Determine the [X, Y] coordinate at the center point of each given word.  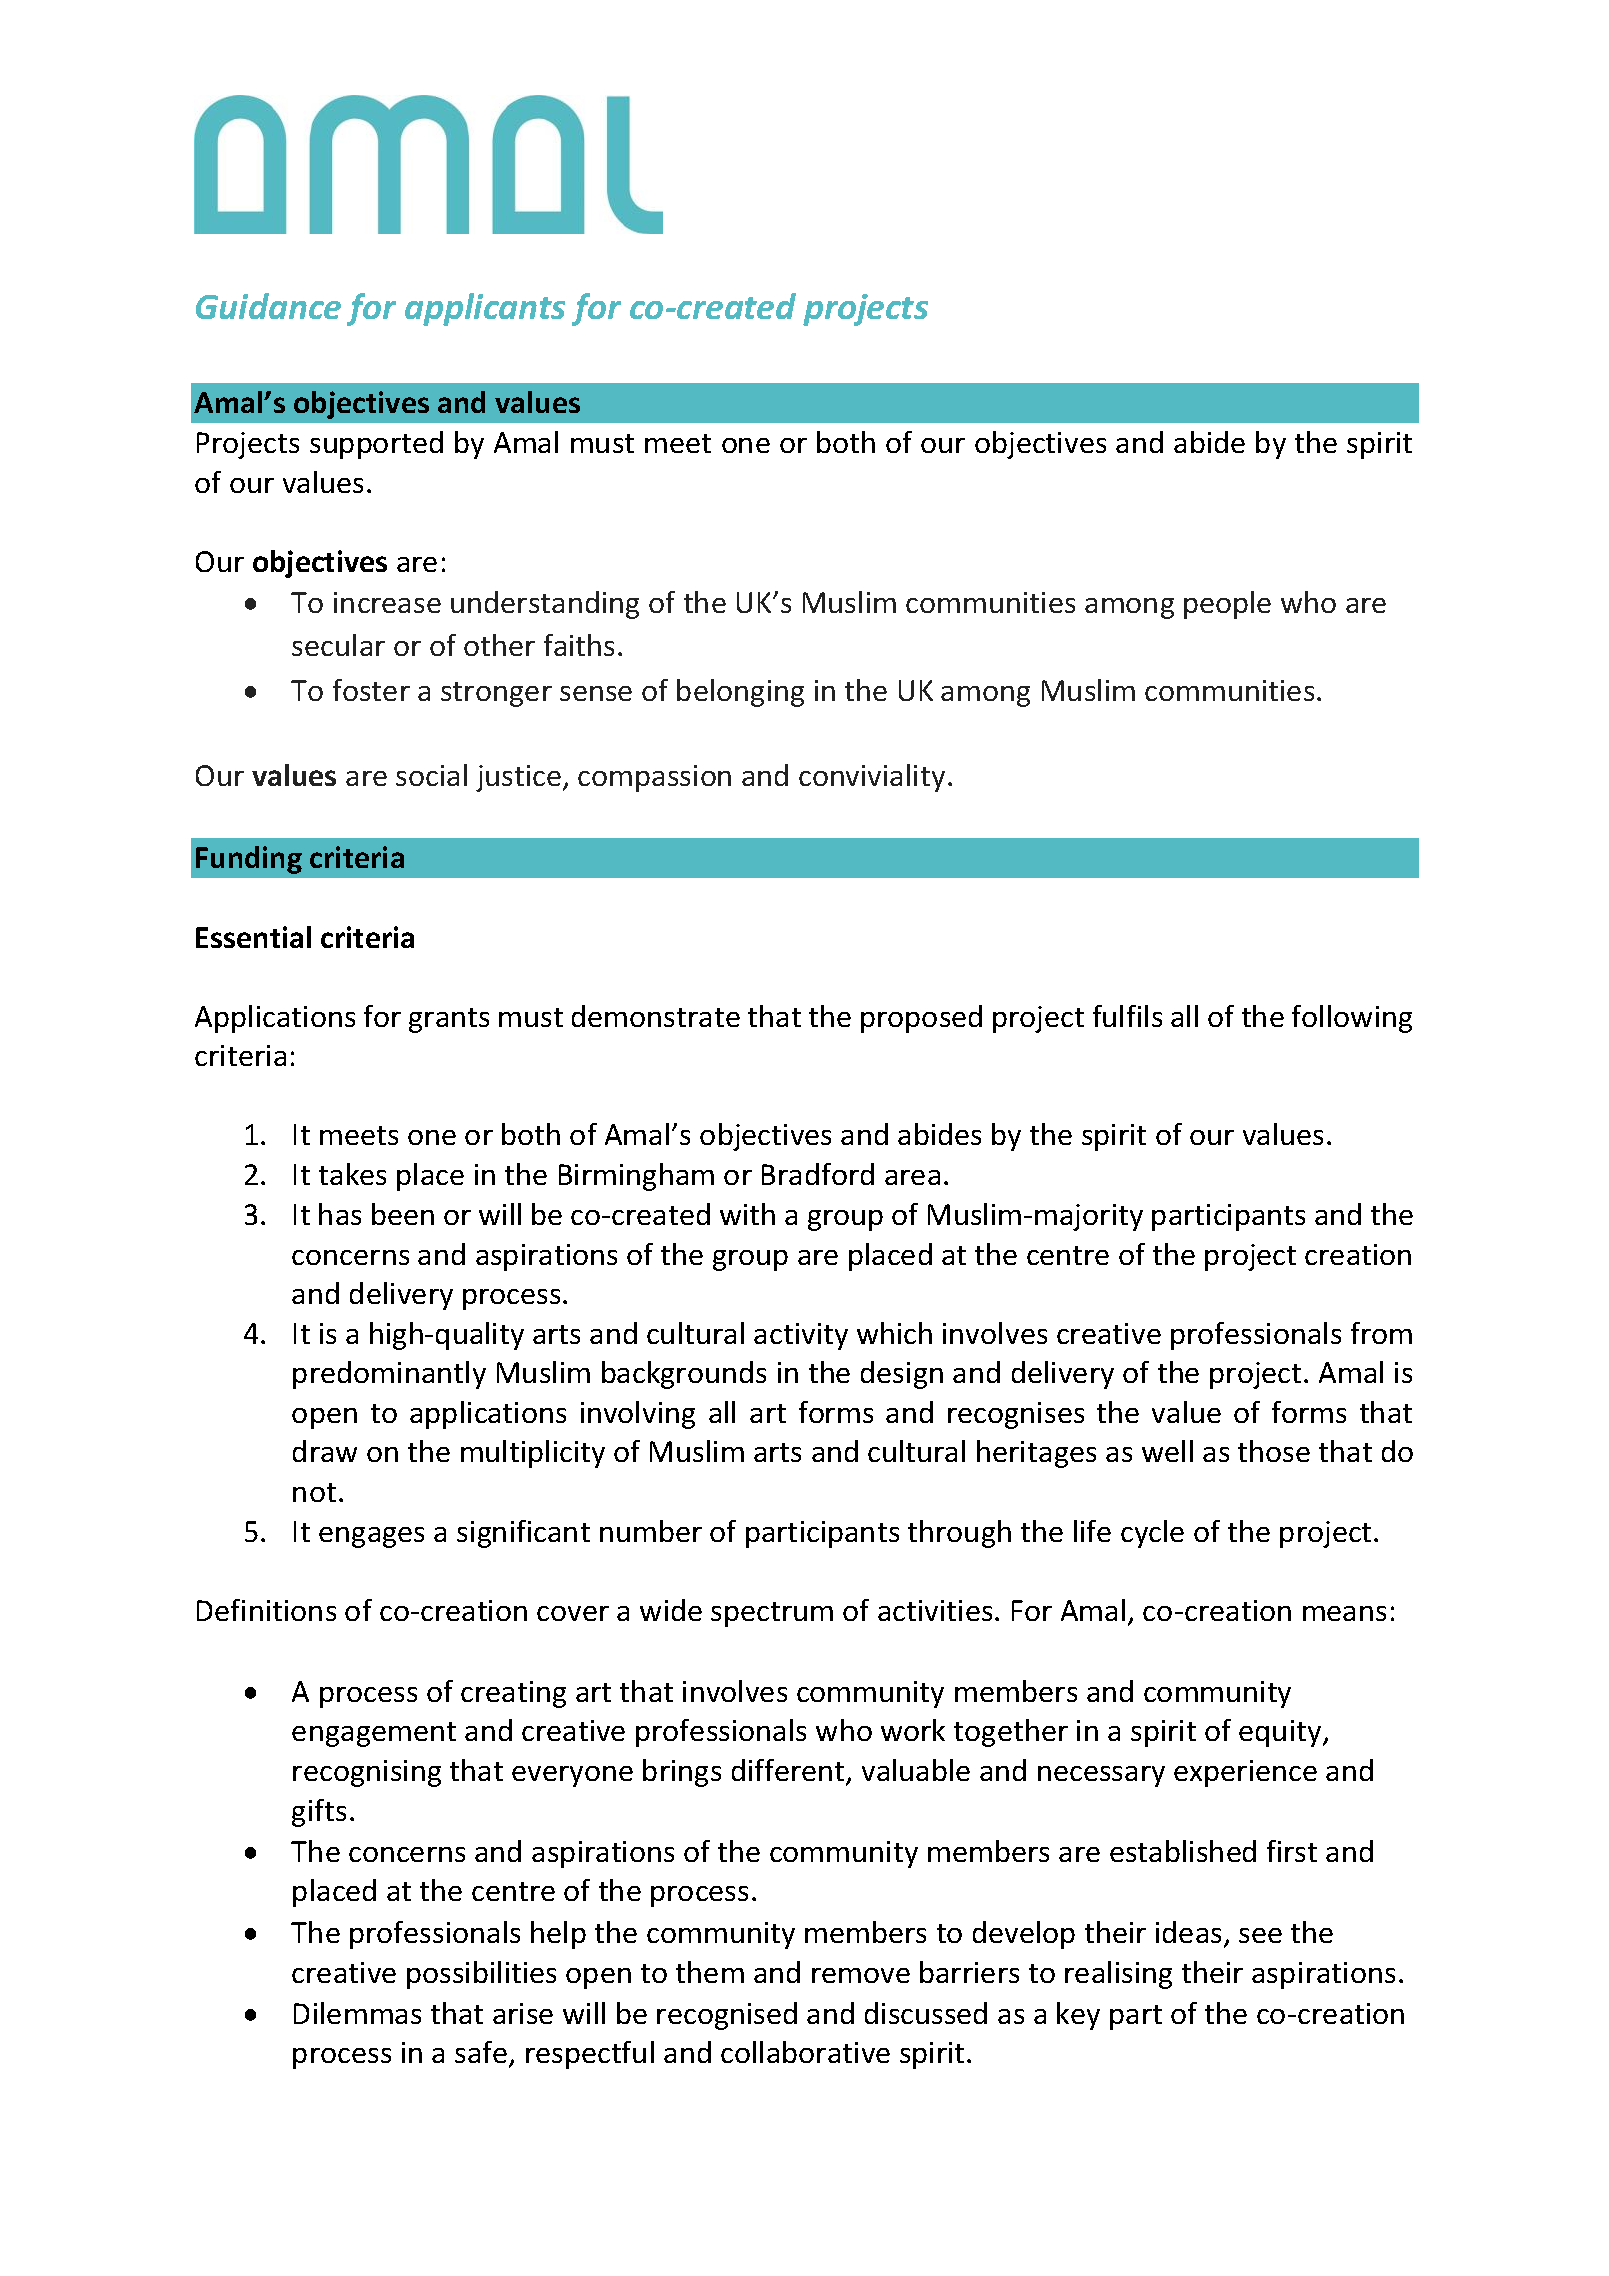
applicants [485, 309]
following [1352, 1019]
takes [352, 1174]
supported [376, 445]
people [1227, 605]
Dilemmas [357, 2013]
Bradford [818, 1174]
